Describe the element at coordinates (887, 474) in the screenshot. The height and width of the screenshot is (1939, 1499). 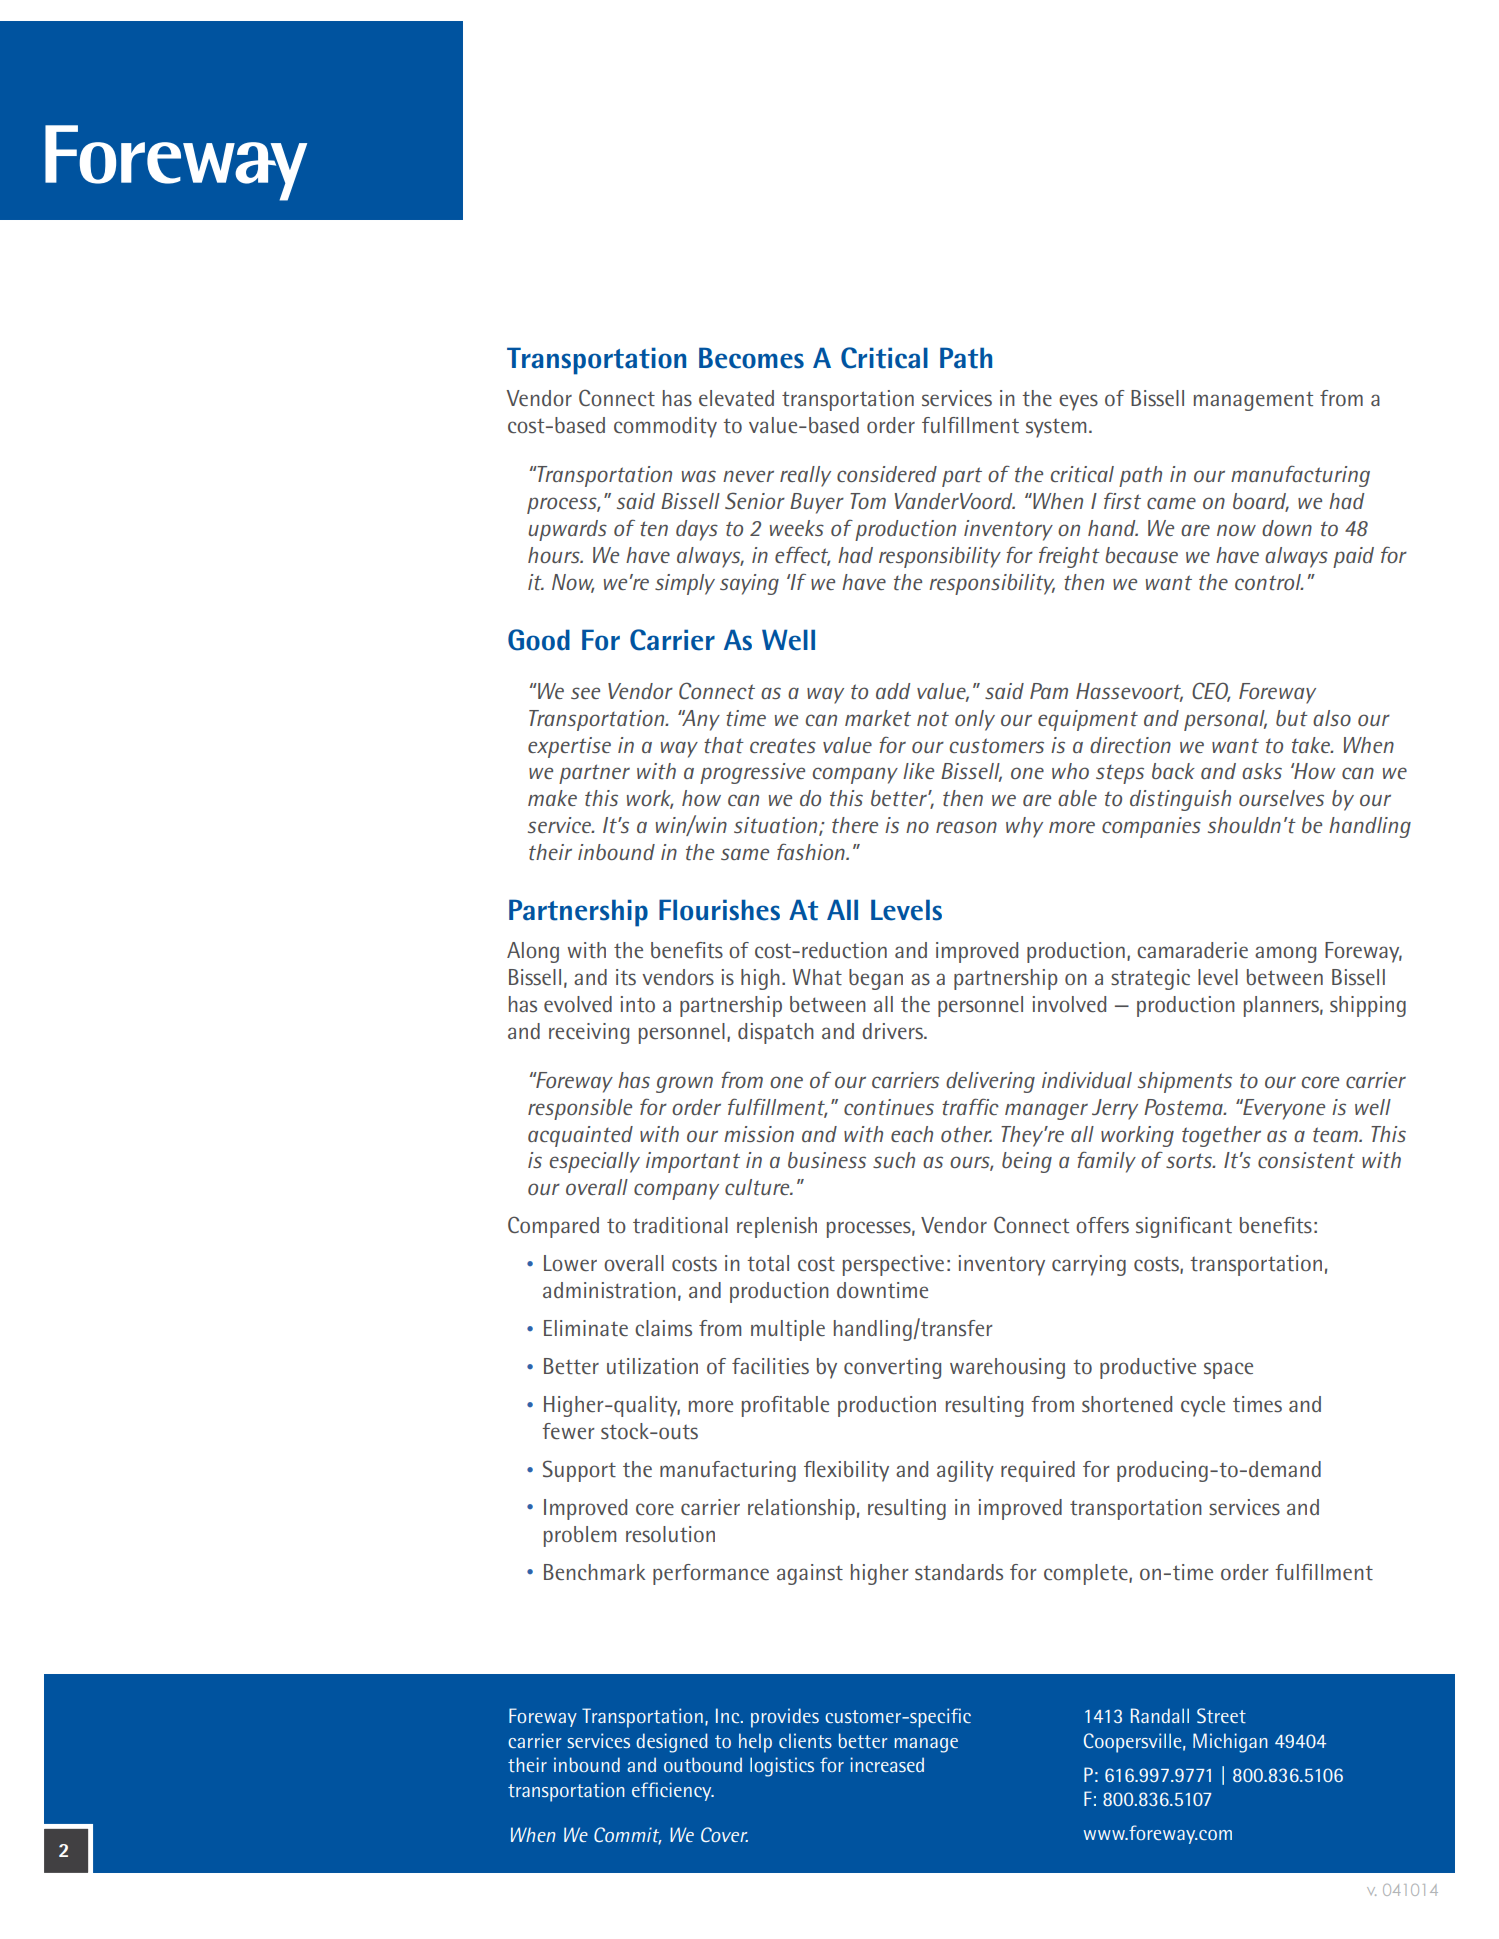
I see `considered` at that location.
